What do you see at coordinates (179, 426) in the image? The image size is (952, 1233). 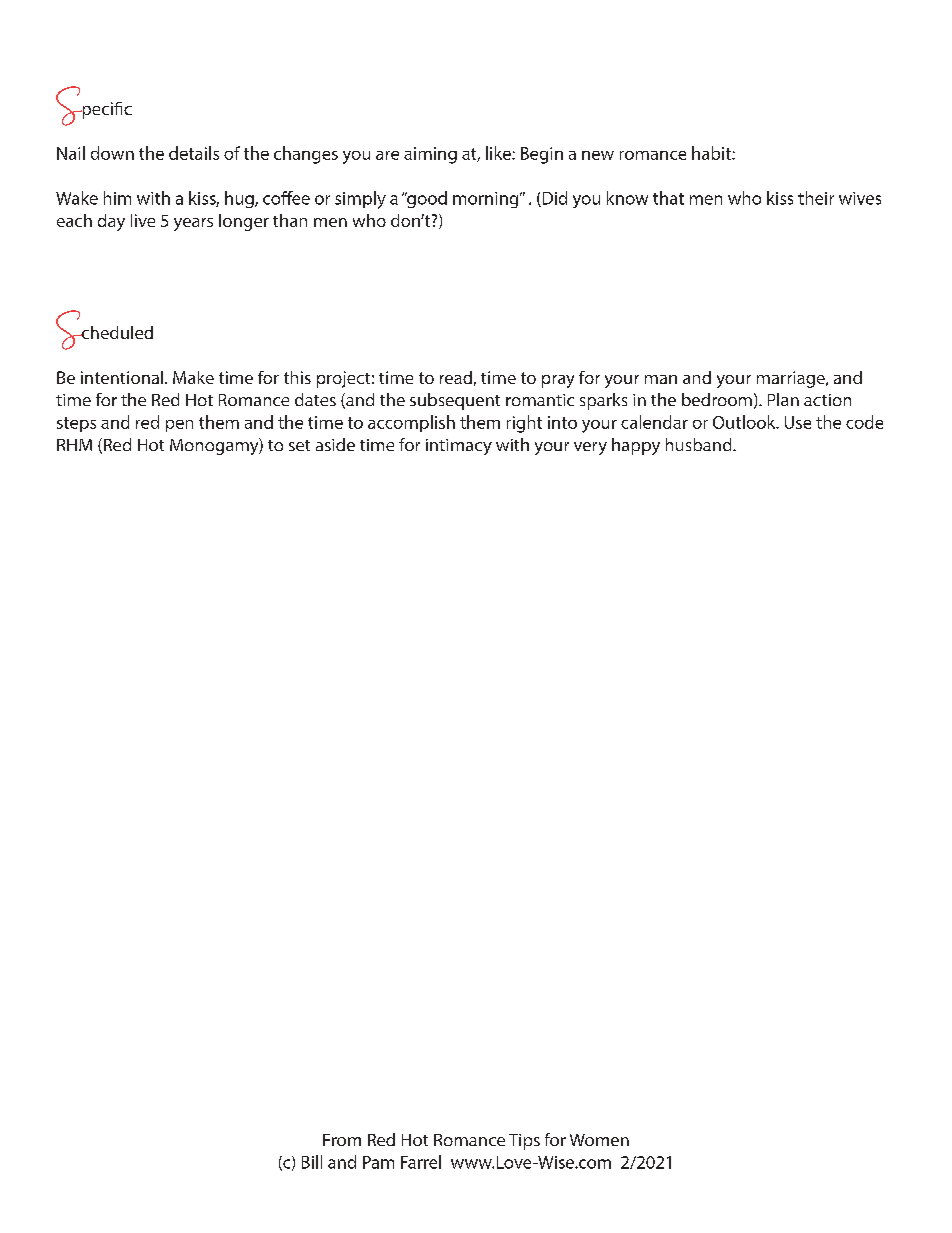 I see `pen` at bounding box center [179, 426].
